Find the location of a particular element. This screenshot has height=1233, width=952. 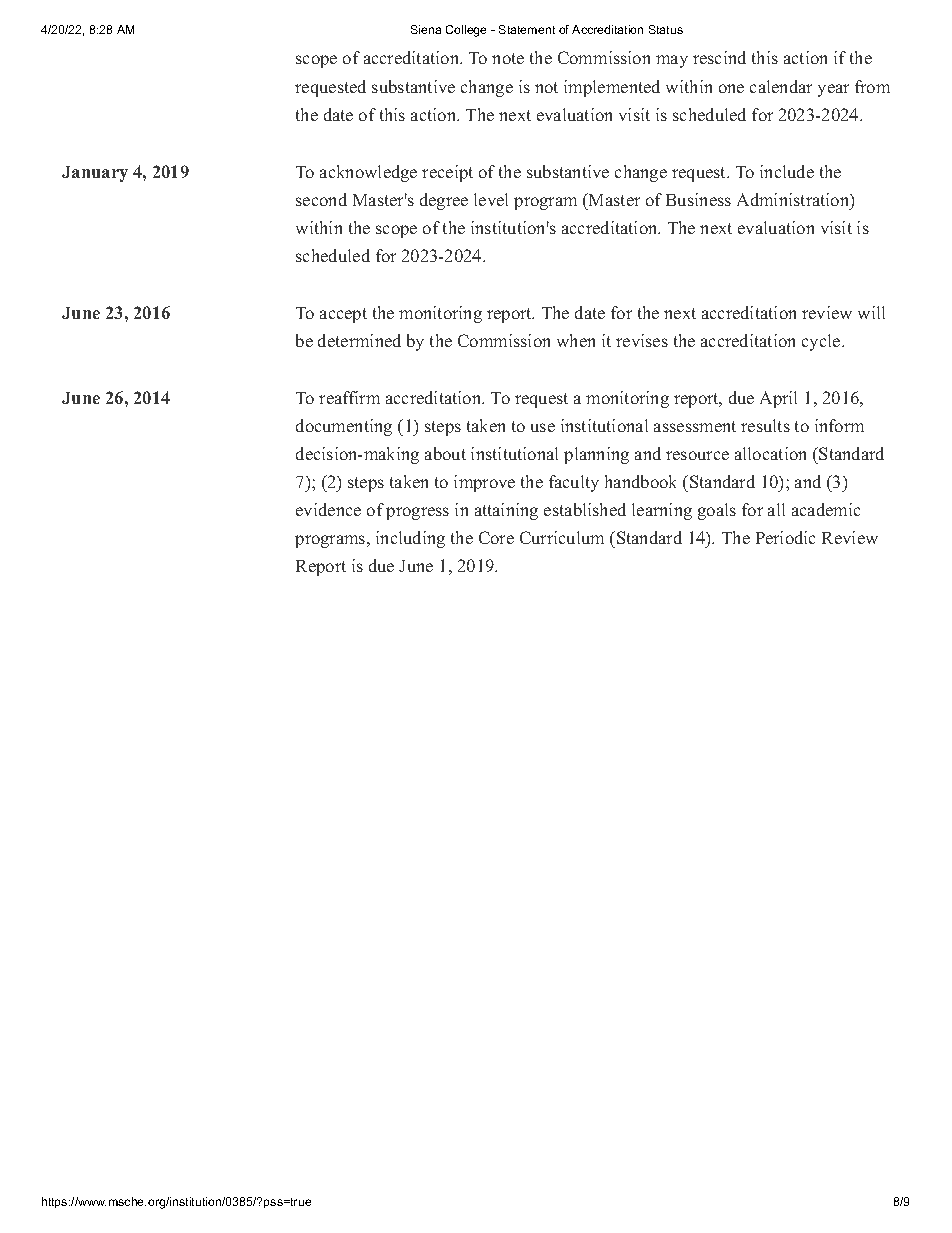

receipt is located at coordinates (447, 173).
